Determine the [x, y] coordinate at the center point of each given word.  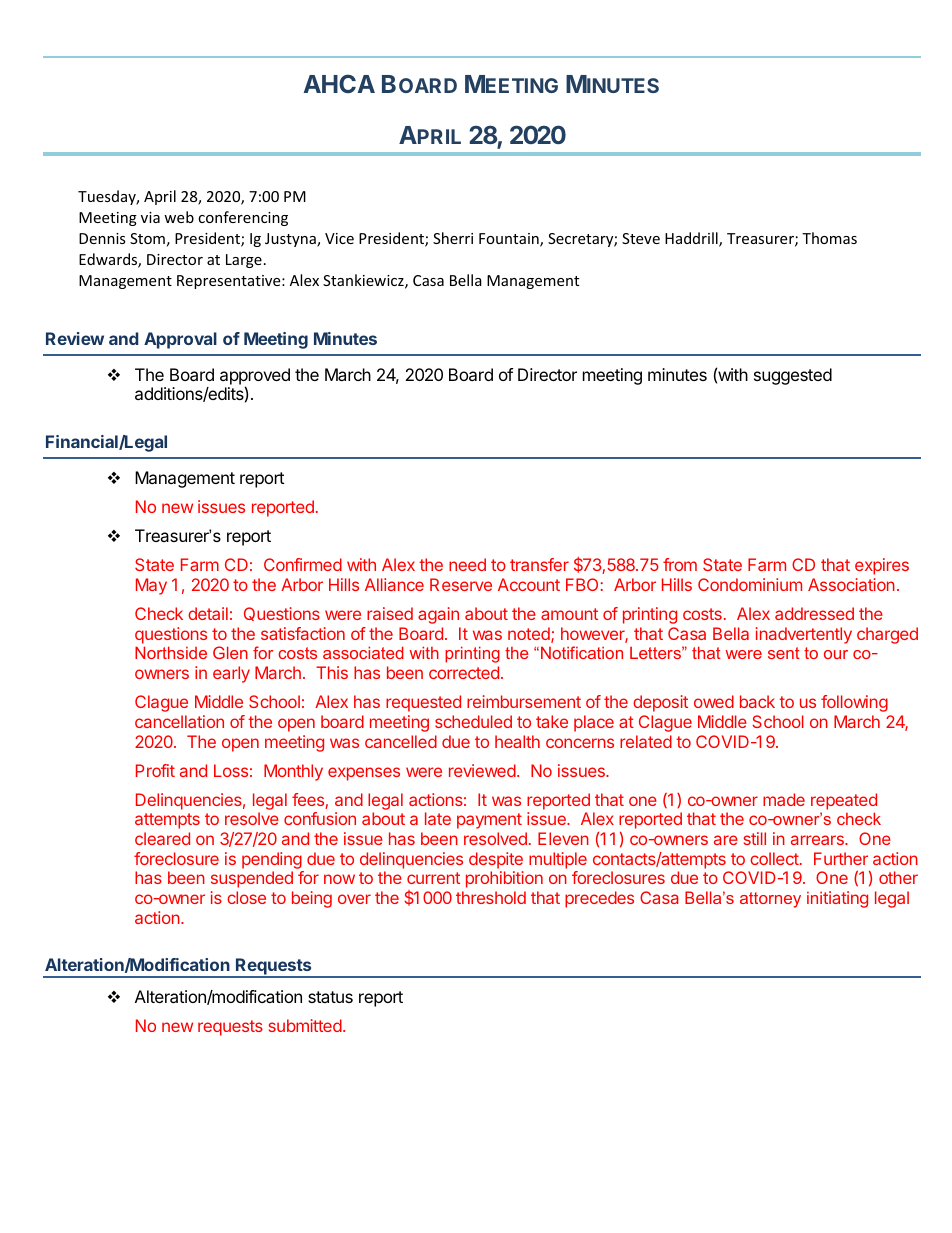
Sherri [453, 238]
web [179, 217]
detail [208, 613]
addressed [814, 613]
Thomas [829, 238]
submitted [305, 1025]
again [438, 615]
